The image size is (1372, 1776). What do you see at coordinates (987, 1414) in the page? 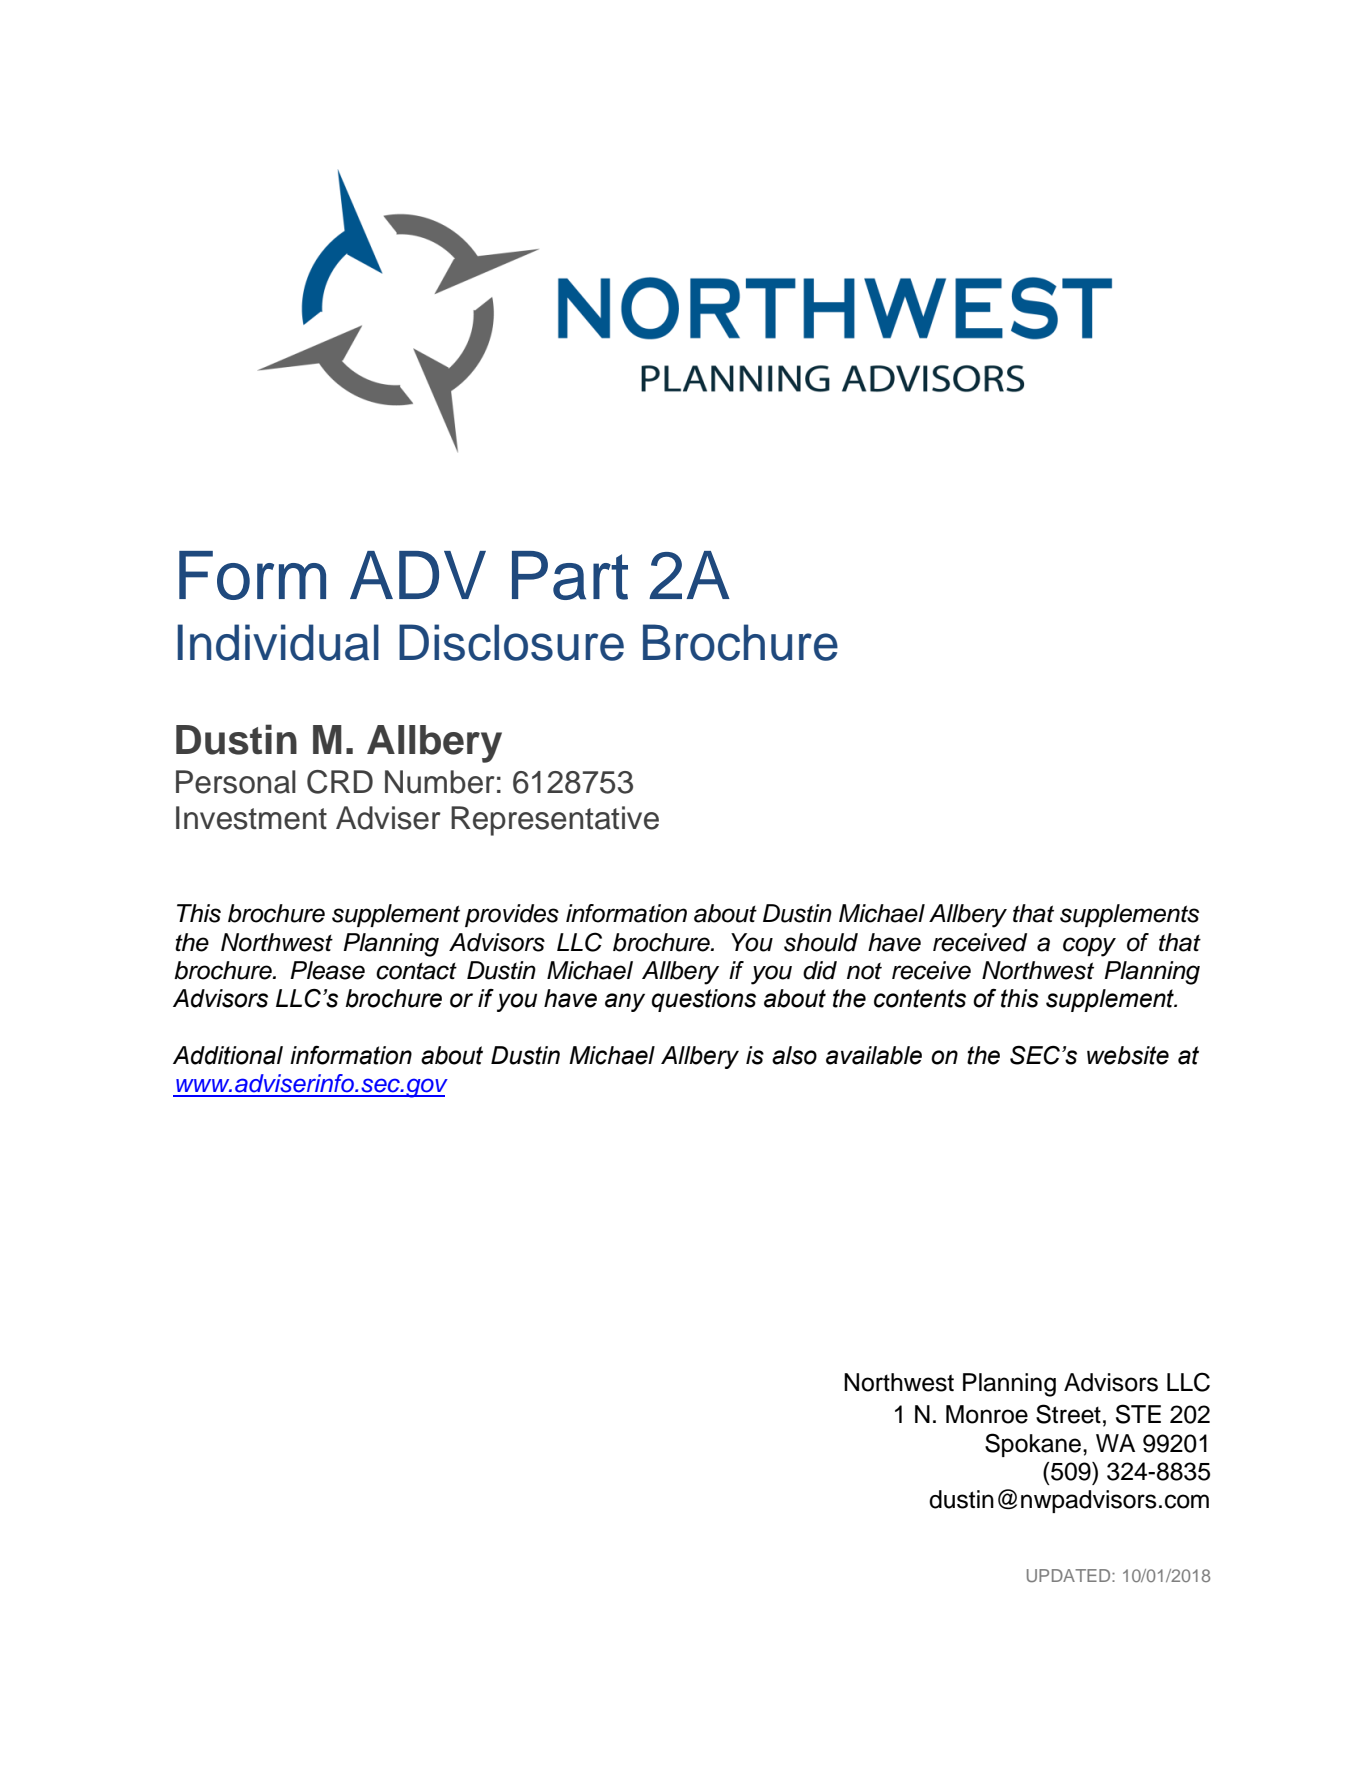
I see `Monroe` at bounding box center [987, 1414].
